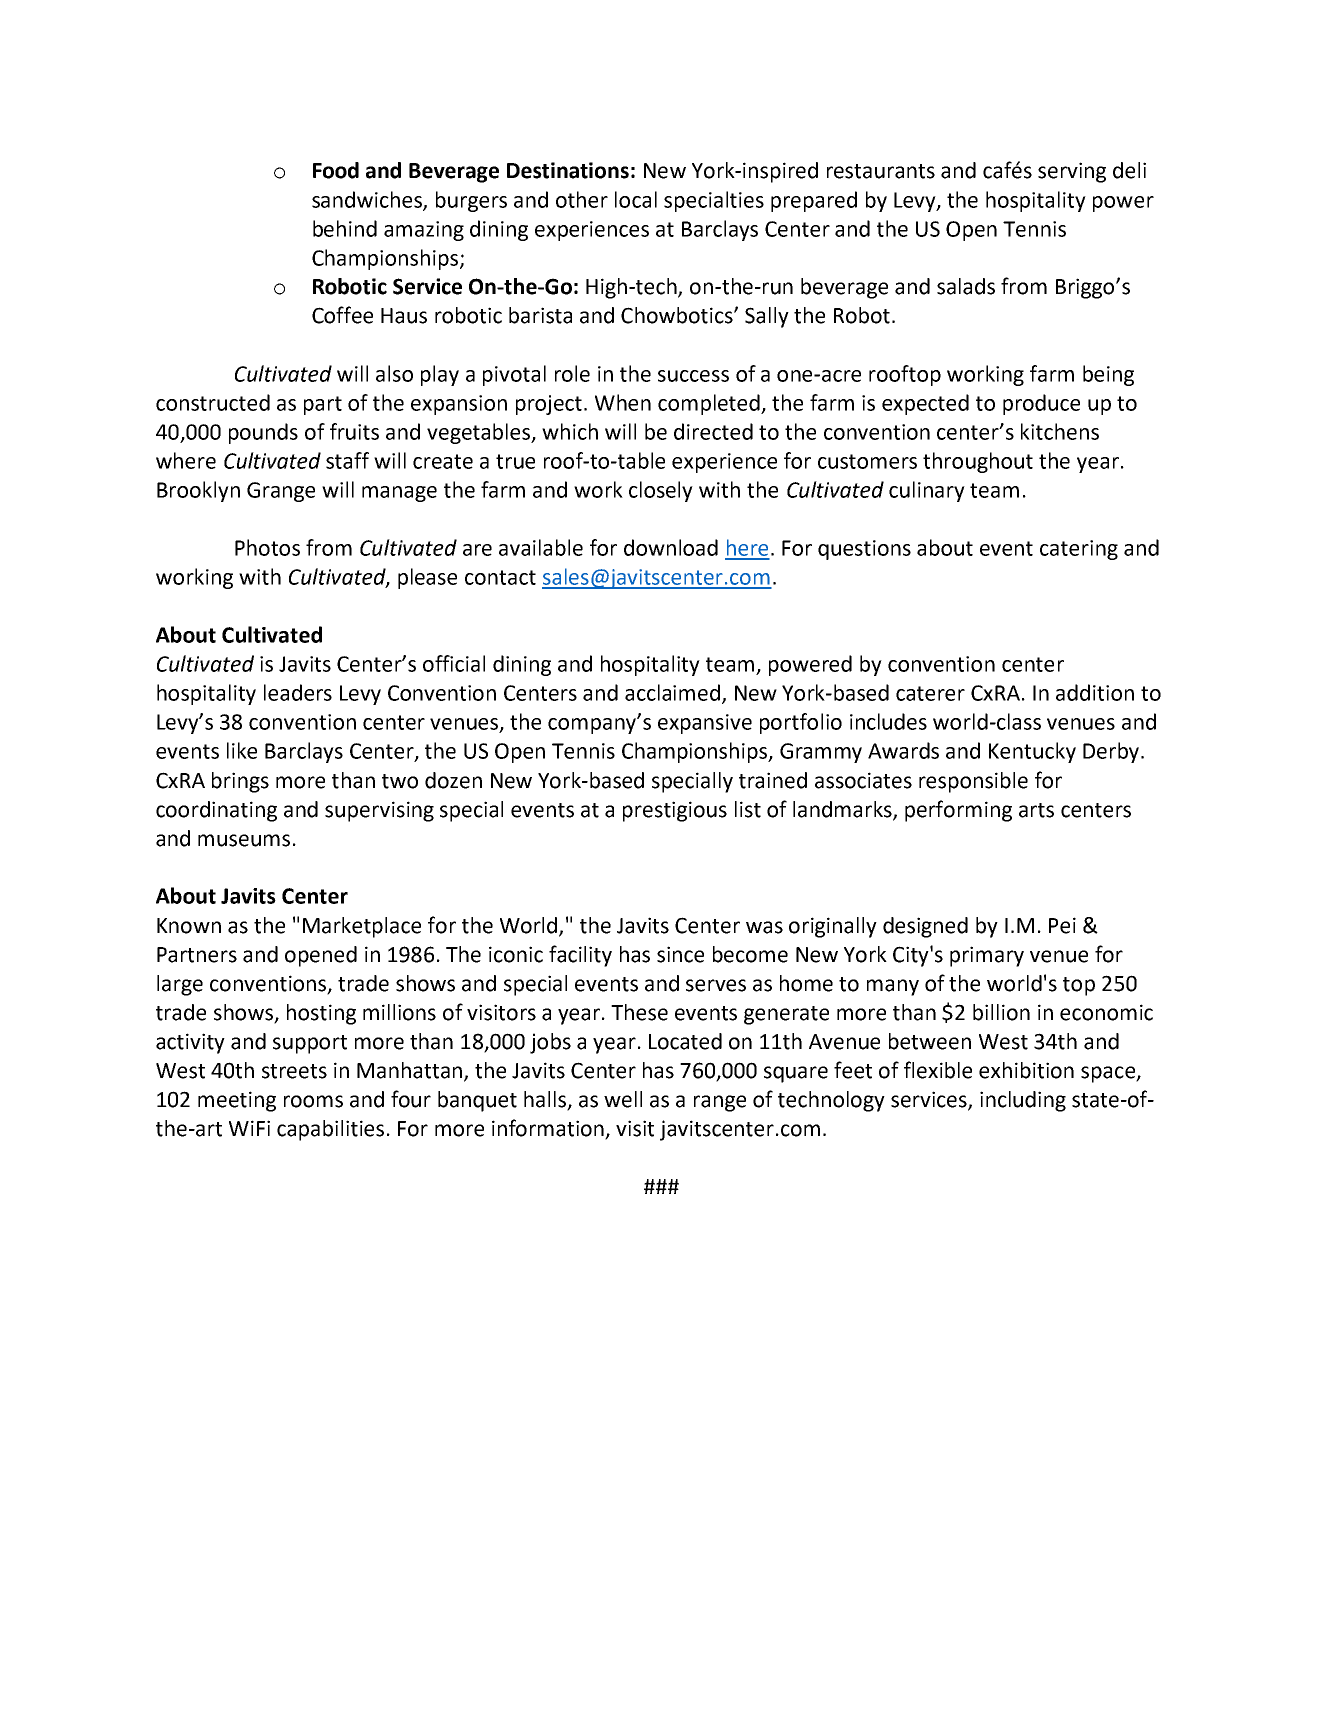  I want to click on including, so click(1023, 1101).
